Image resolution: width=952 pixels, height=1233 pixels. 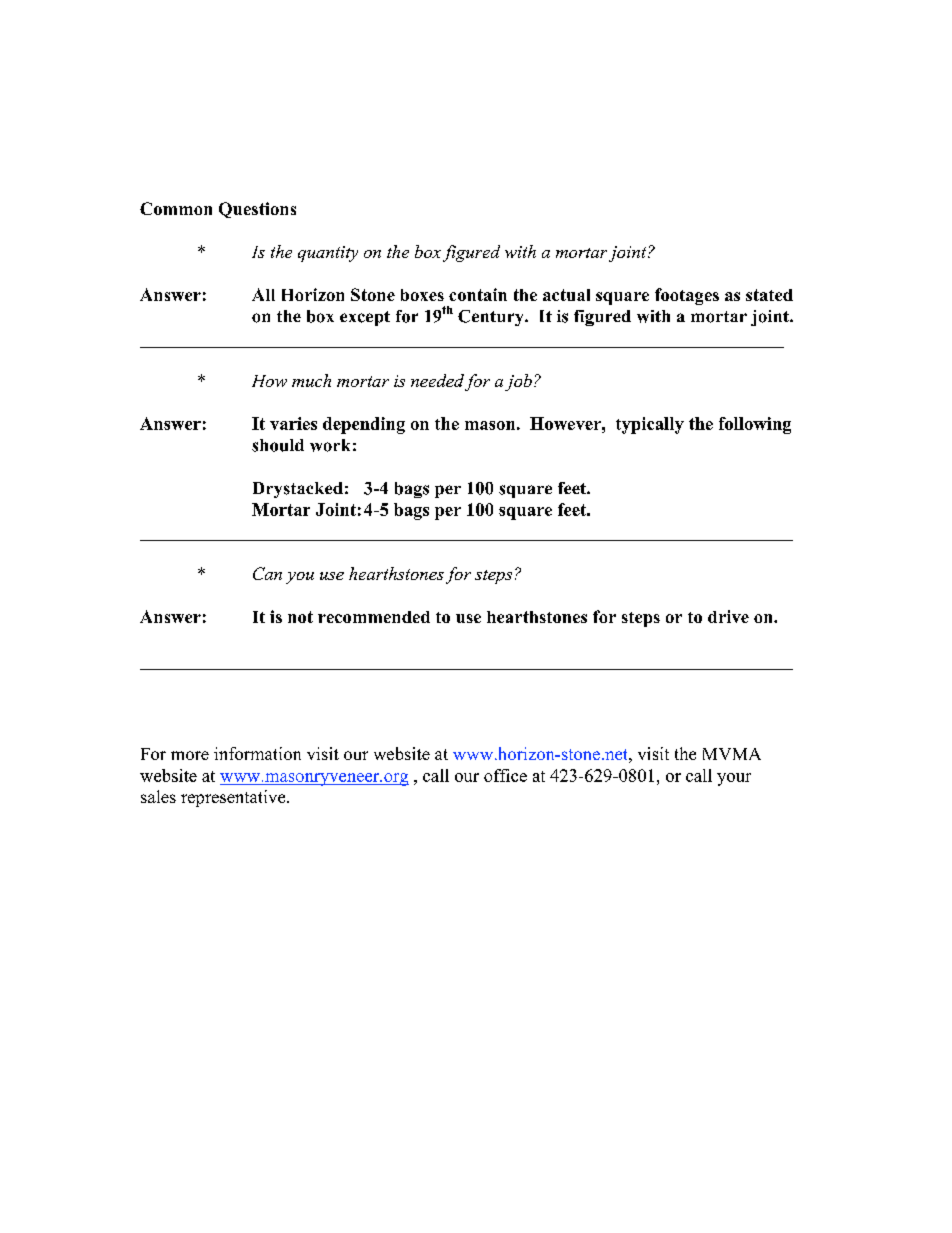 What do you see at coordinates (278, 445) in the document?
I see `should` at bounding box center [278, 445].
